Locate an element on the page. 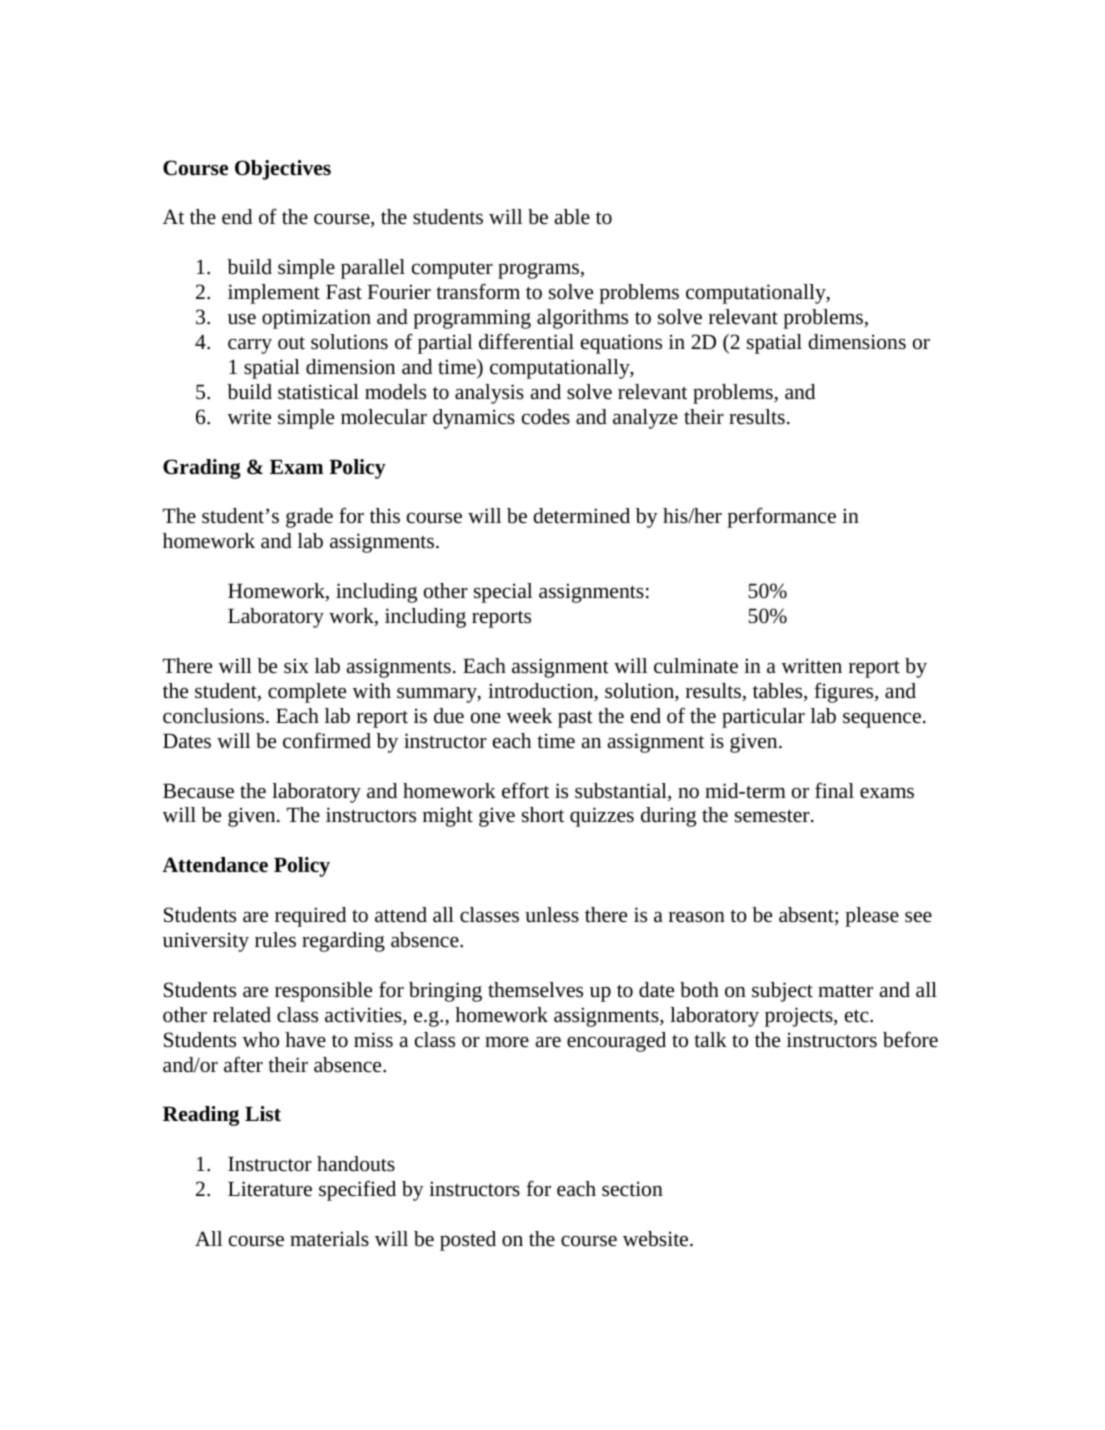 Image resolution: width=1105 pixels, height=1430 pixels. themselves is located at coordinates (535, 990).
